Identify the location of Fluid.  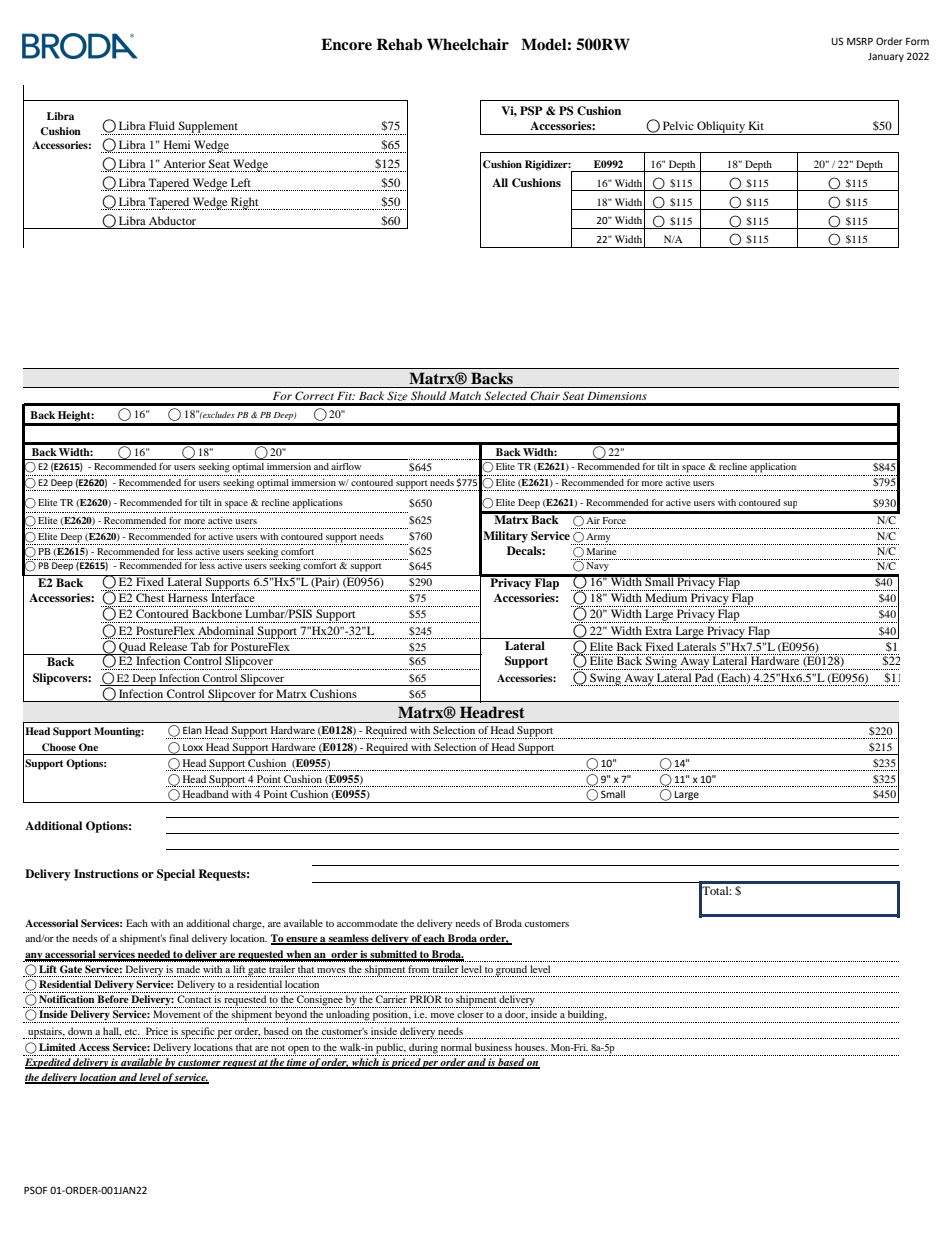
(162, 125).
